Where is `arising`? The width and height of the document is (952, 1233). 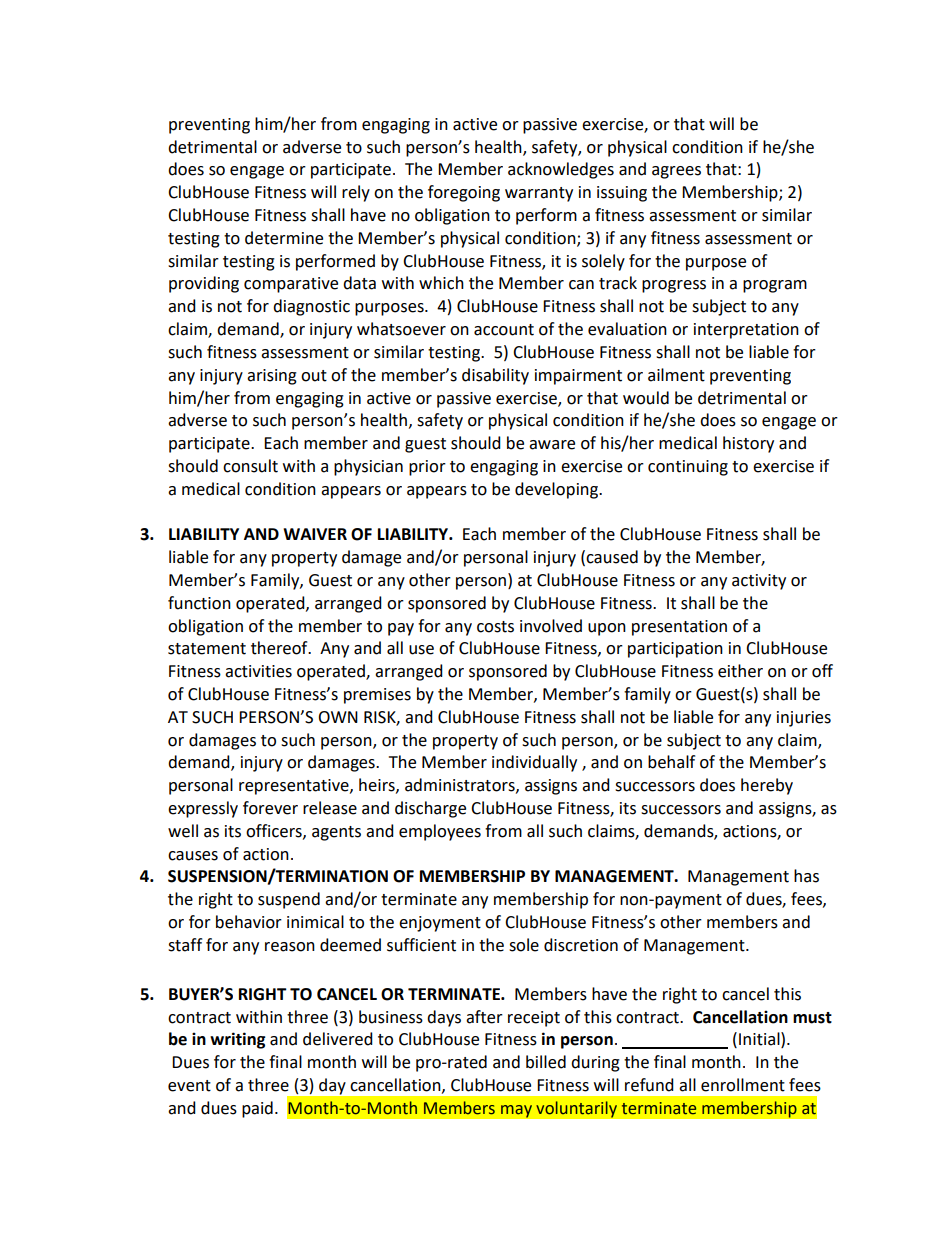 arising is located at coordinates (272, 377).
